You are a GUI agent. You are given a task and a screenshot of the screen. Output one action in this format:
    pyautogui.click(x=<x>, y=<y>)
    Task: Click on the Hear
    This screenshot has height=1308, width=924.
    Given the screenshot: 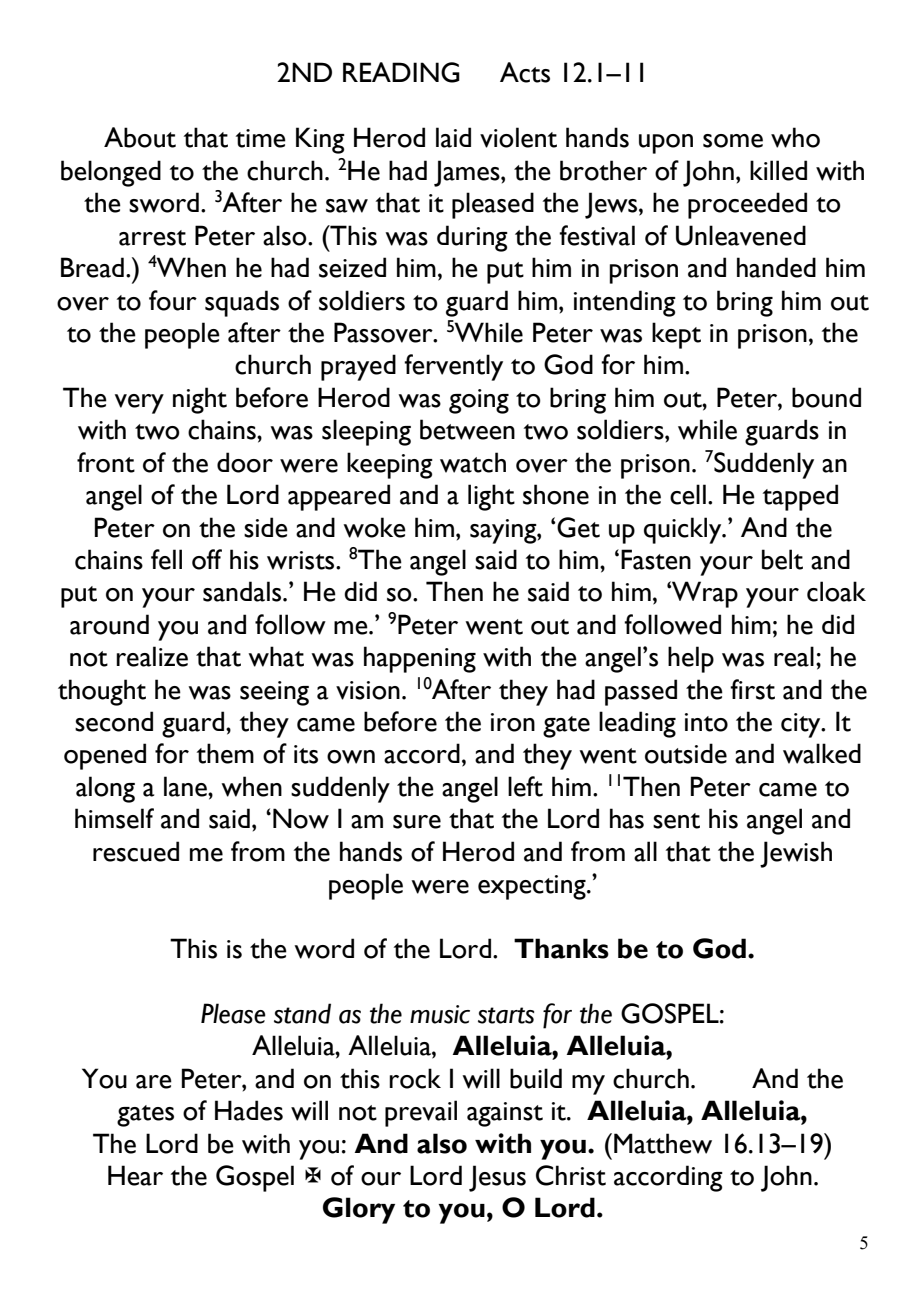 What is the action you would take?
    pyautogui.click(x=135, y=1175)
